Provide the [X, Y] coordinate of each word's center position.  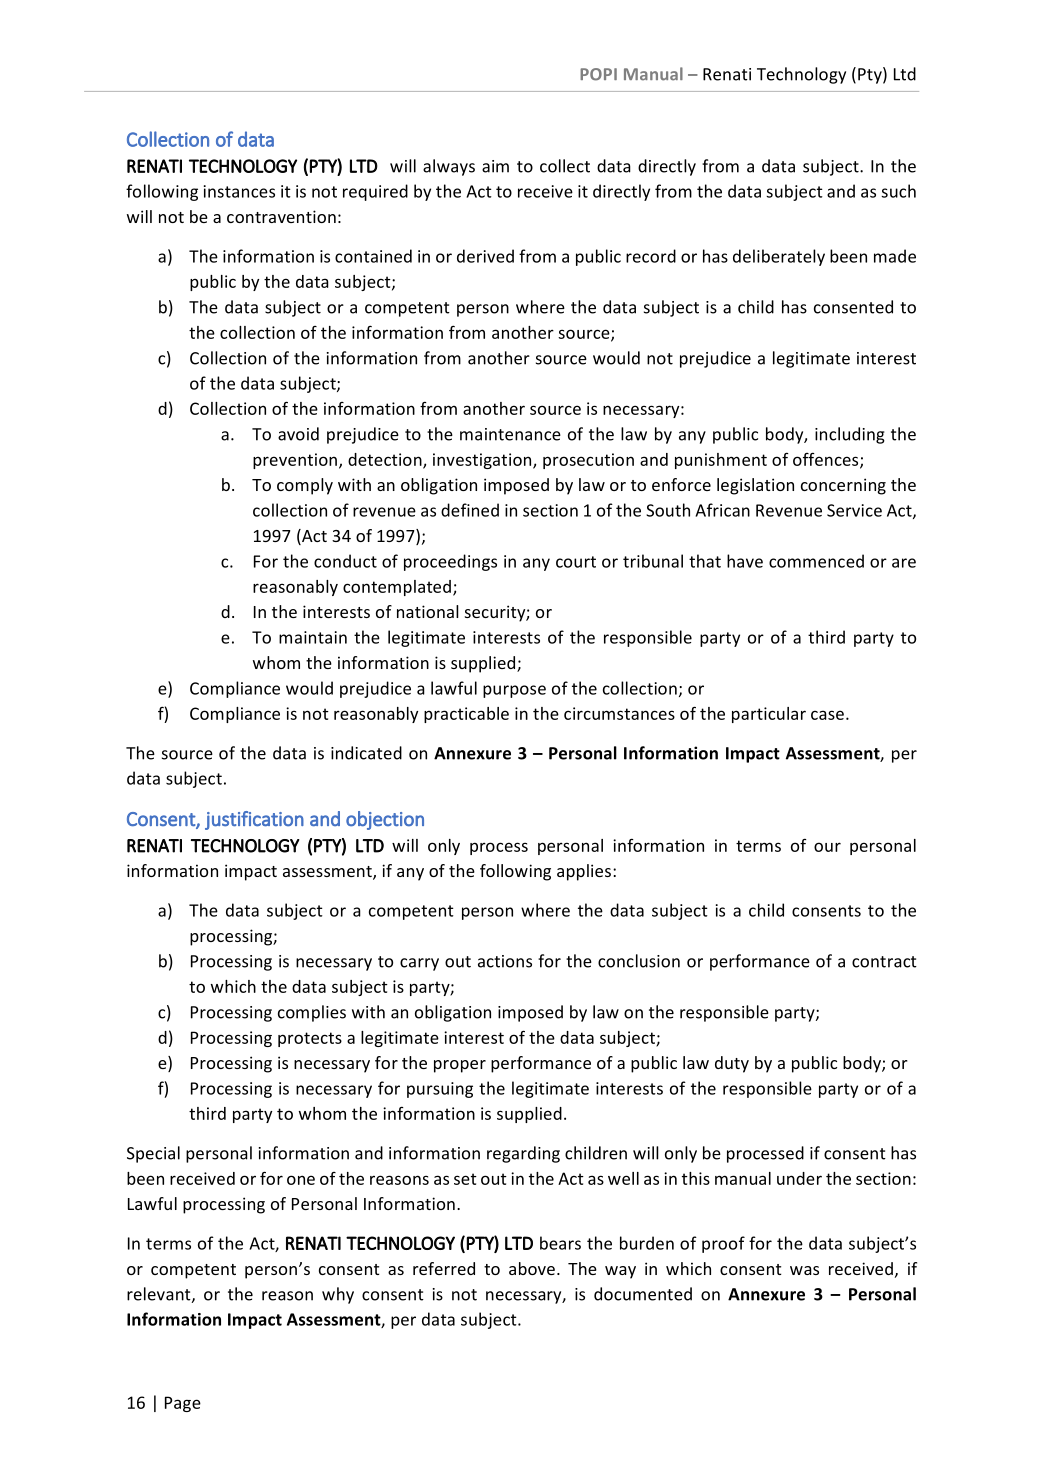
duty [732, 1064]
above [532, 1268]
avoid [298, 434]
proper [460, 1066]
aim [495, 166]
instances [239, 191]
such [898, 191]
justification [254, 820]
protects [310, 1039]
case [827, 715]
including [850, 435]
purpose [514, 691]
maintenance [510, 434]
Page [183, 1404]
